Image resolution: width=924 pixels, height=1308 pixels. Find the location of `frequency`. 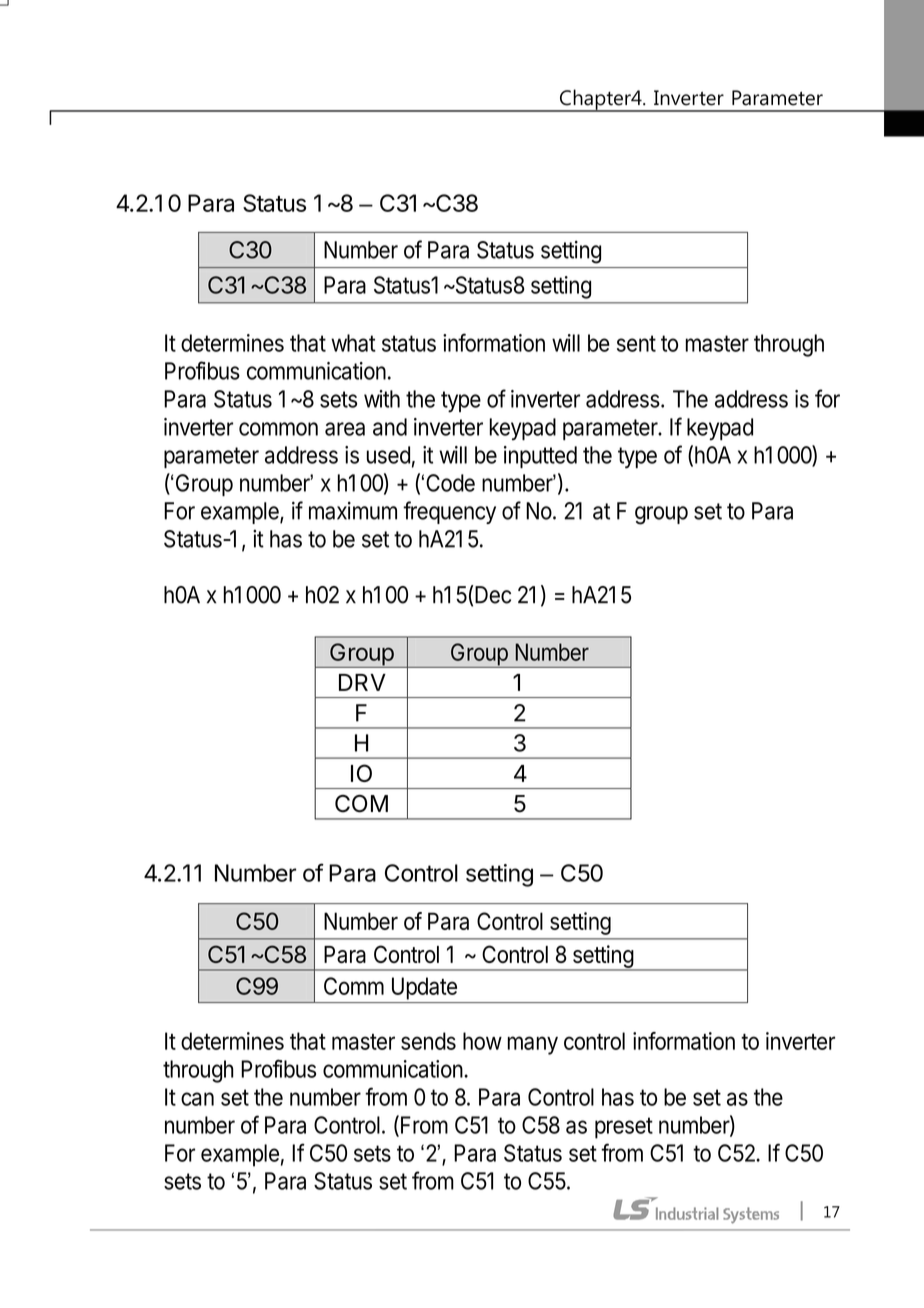

frequency is located at coordinates (449, 512).
